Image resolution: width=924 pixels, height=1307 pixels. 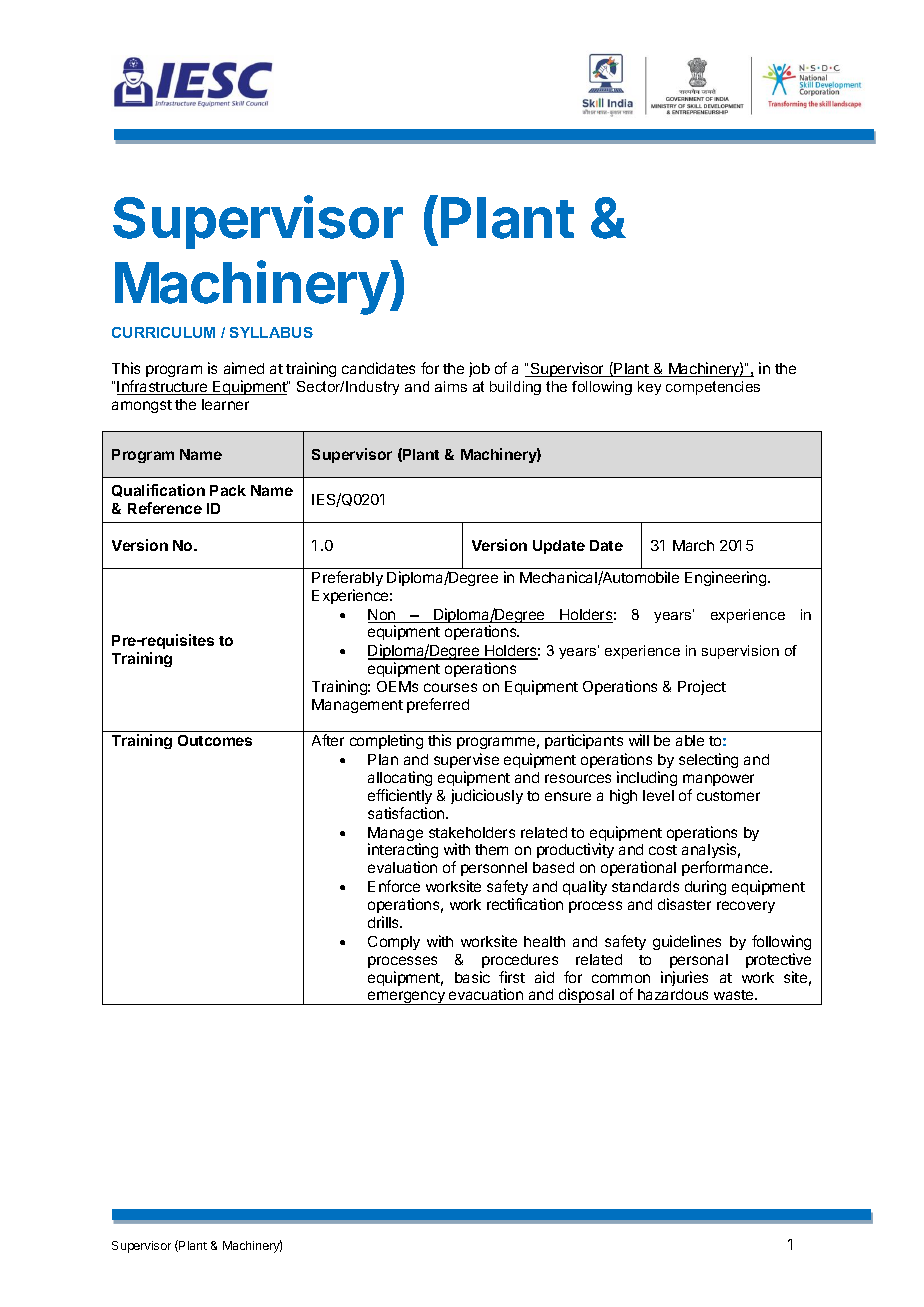 I want to click on aimed, so click(x=244, y=368).
